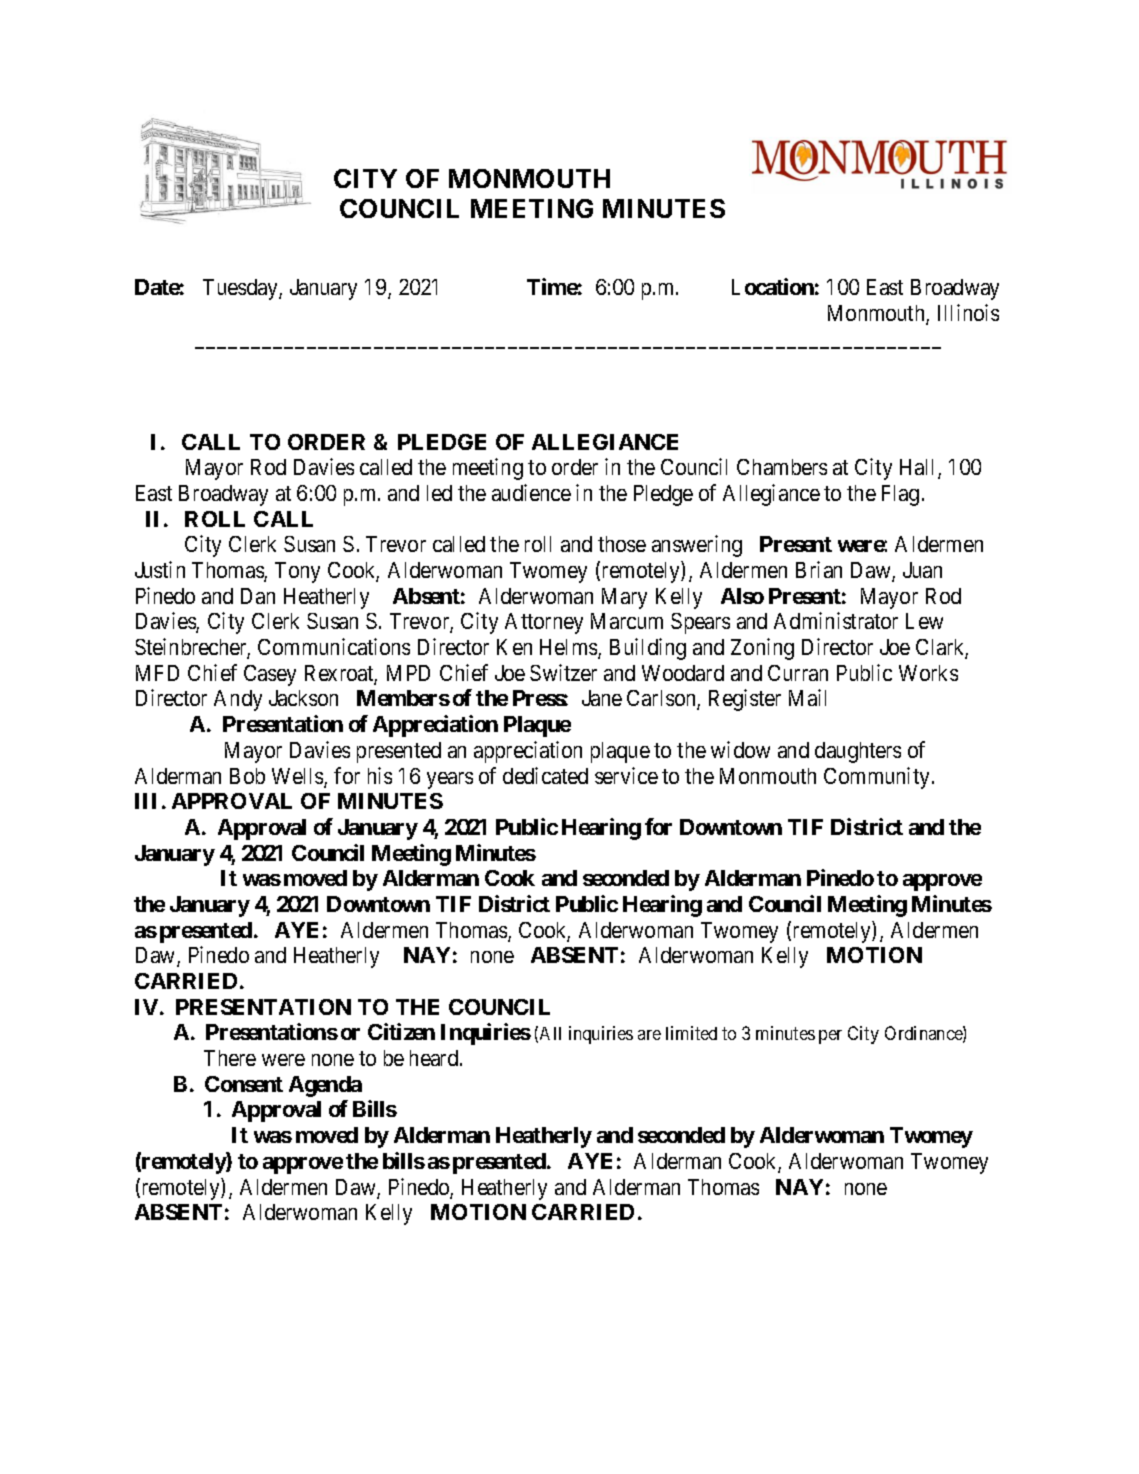 This document has height=1474, width=1139. What do you see at coordinates (968, 312) in the document?
I see `Illinois` at bounding box center [968, 312].
